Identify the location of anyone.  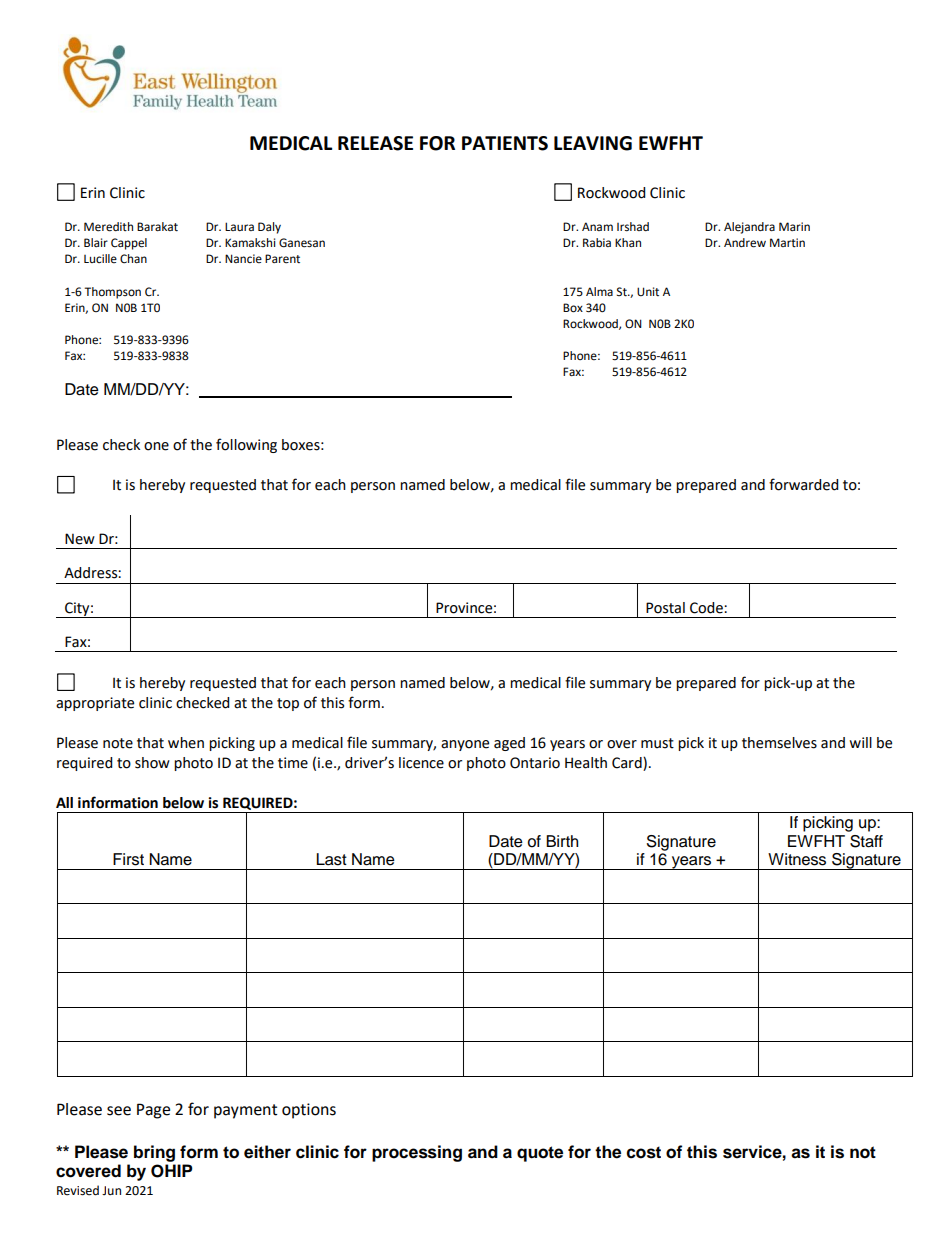
(465, 745).
